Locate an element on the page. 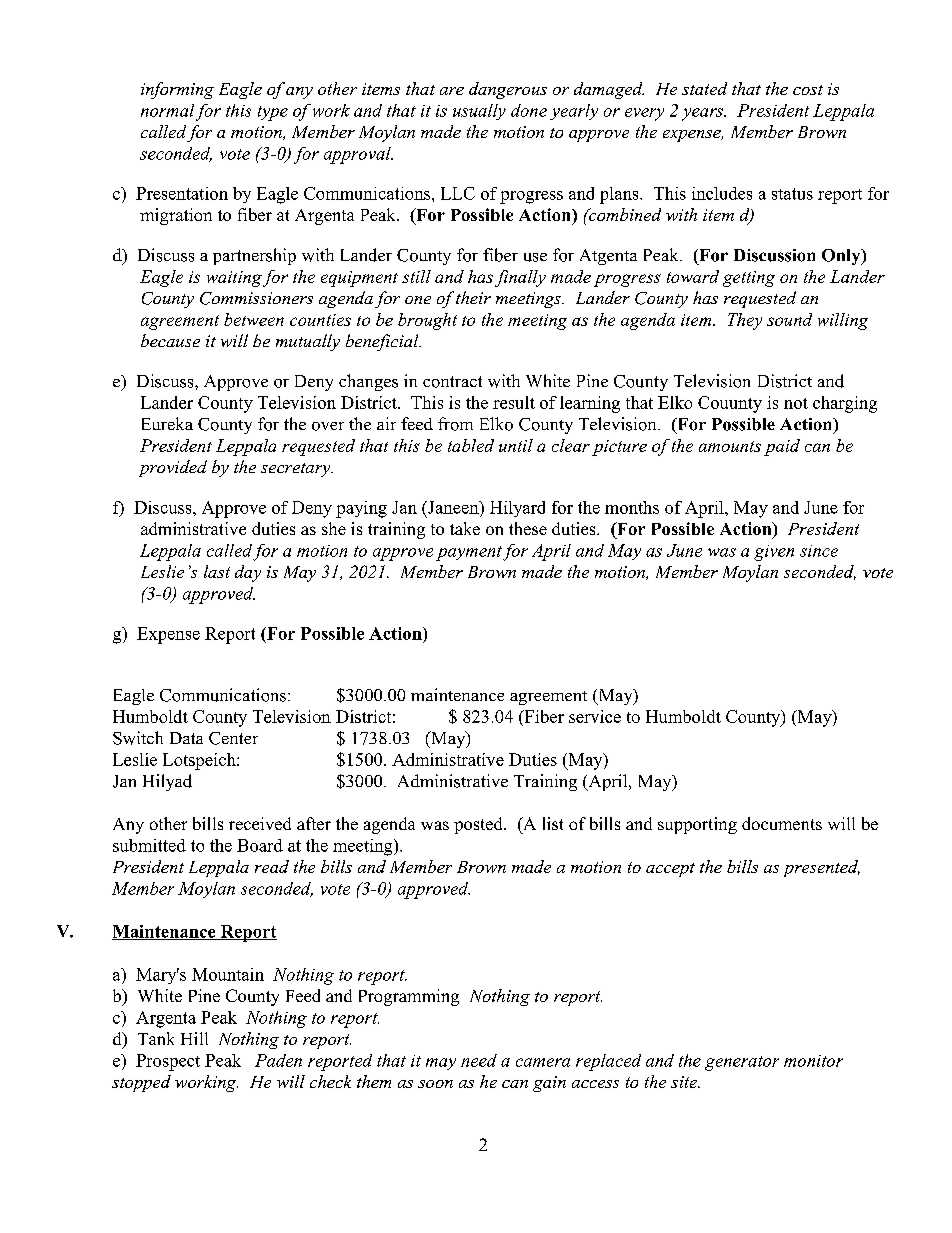 This document has width=952, height=1233. years is located at coordinates (704, 114).
